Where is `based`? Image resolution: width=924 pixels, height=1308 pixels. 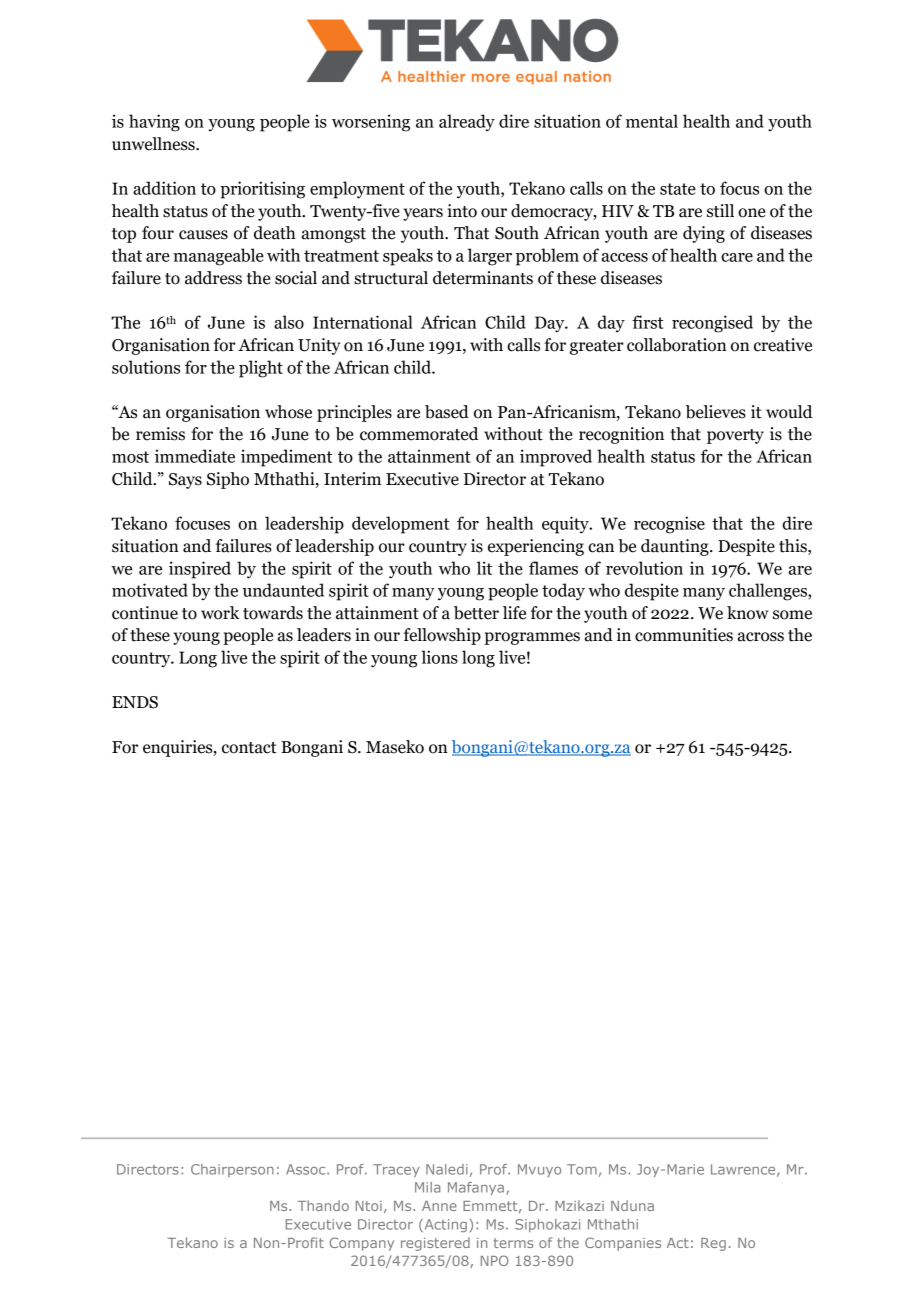 based is located at coordinates (447, 412).
